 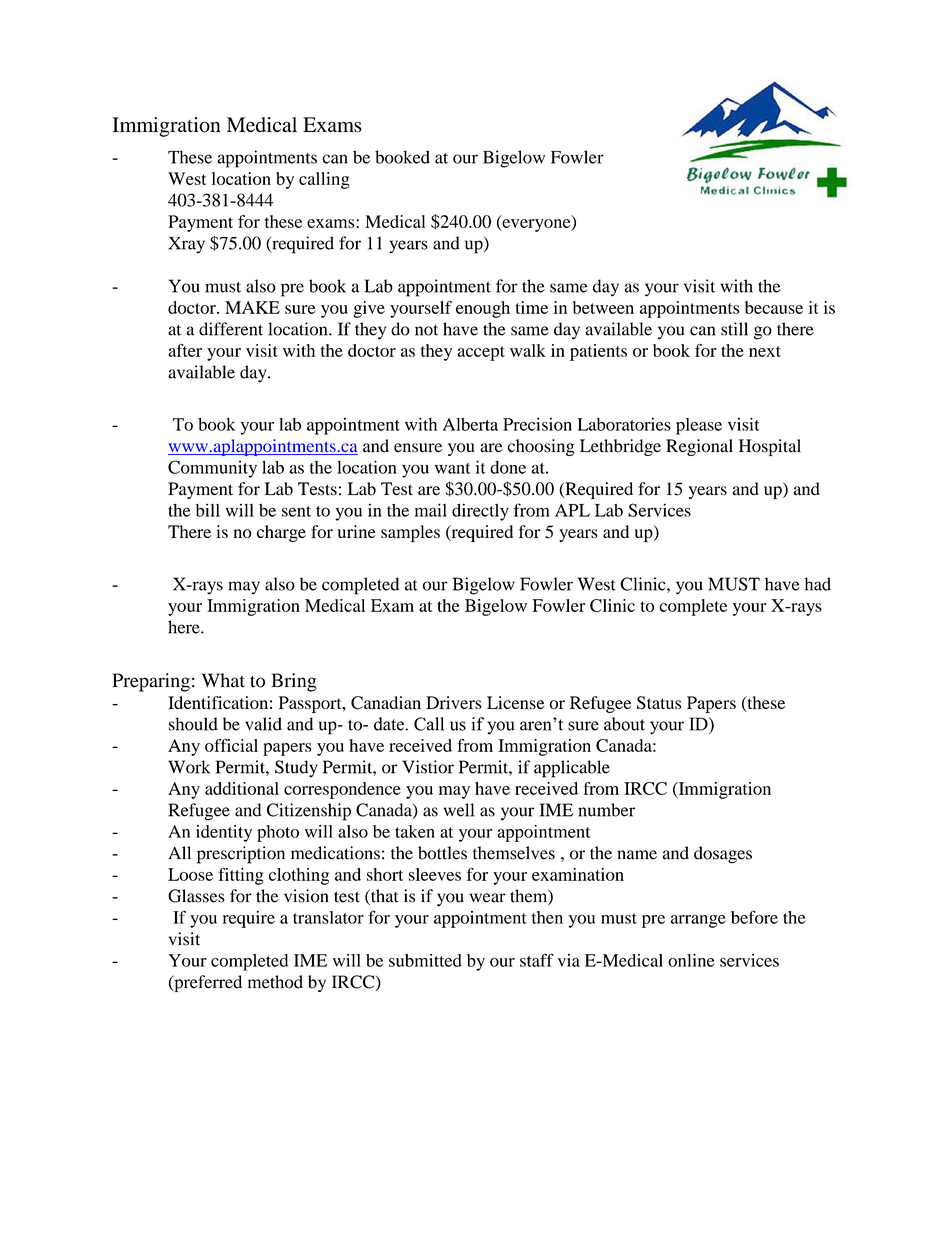 What do you see at coordinates (774, 307) in the screenshot?
I see `because` at bounding box center [774, 307].
